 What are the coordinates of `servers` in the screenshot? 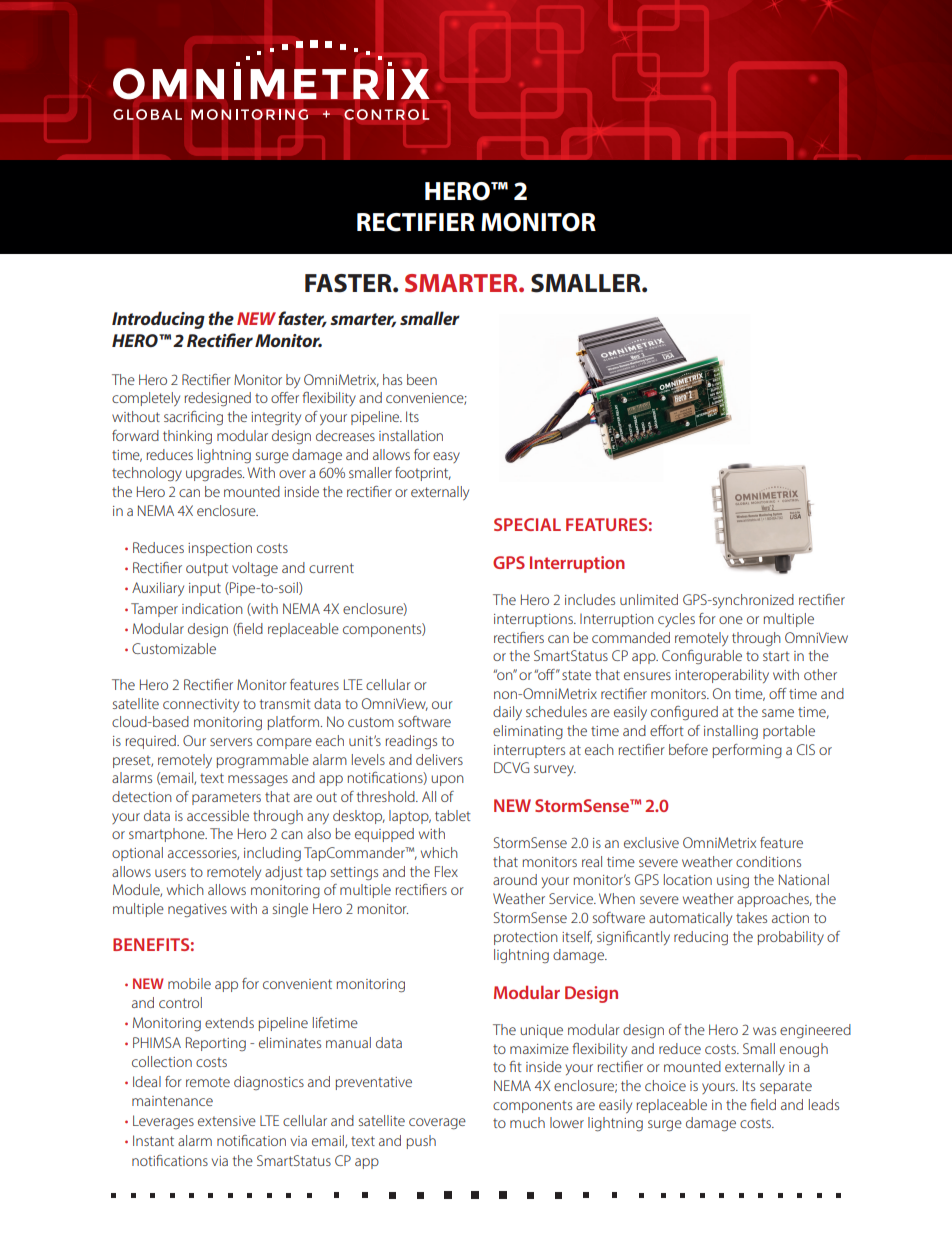 It's located at (231, 742).
